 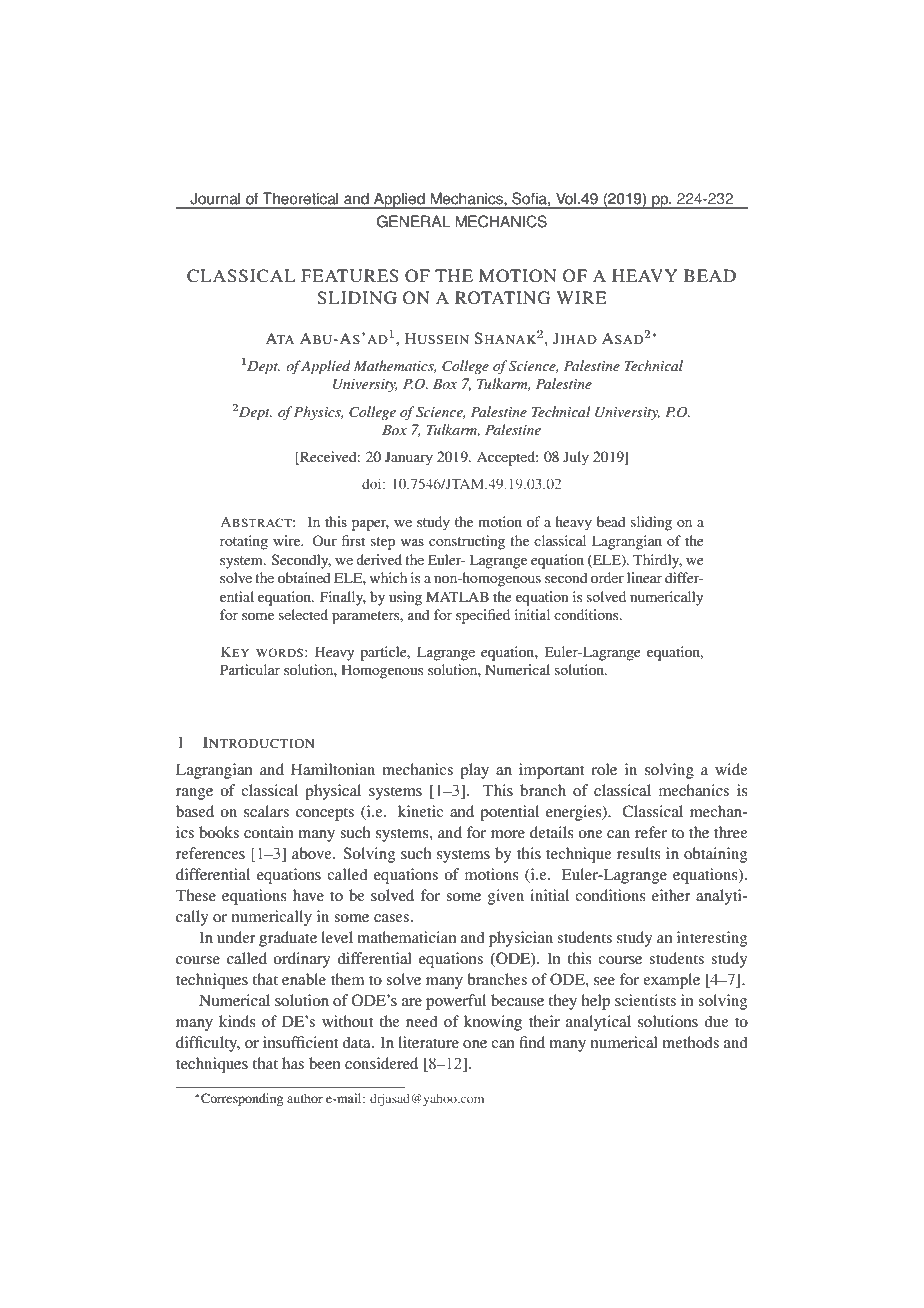 I want to click on Sofia, so click(x=530, y=198).
